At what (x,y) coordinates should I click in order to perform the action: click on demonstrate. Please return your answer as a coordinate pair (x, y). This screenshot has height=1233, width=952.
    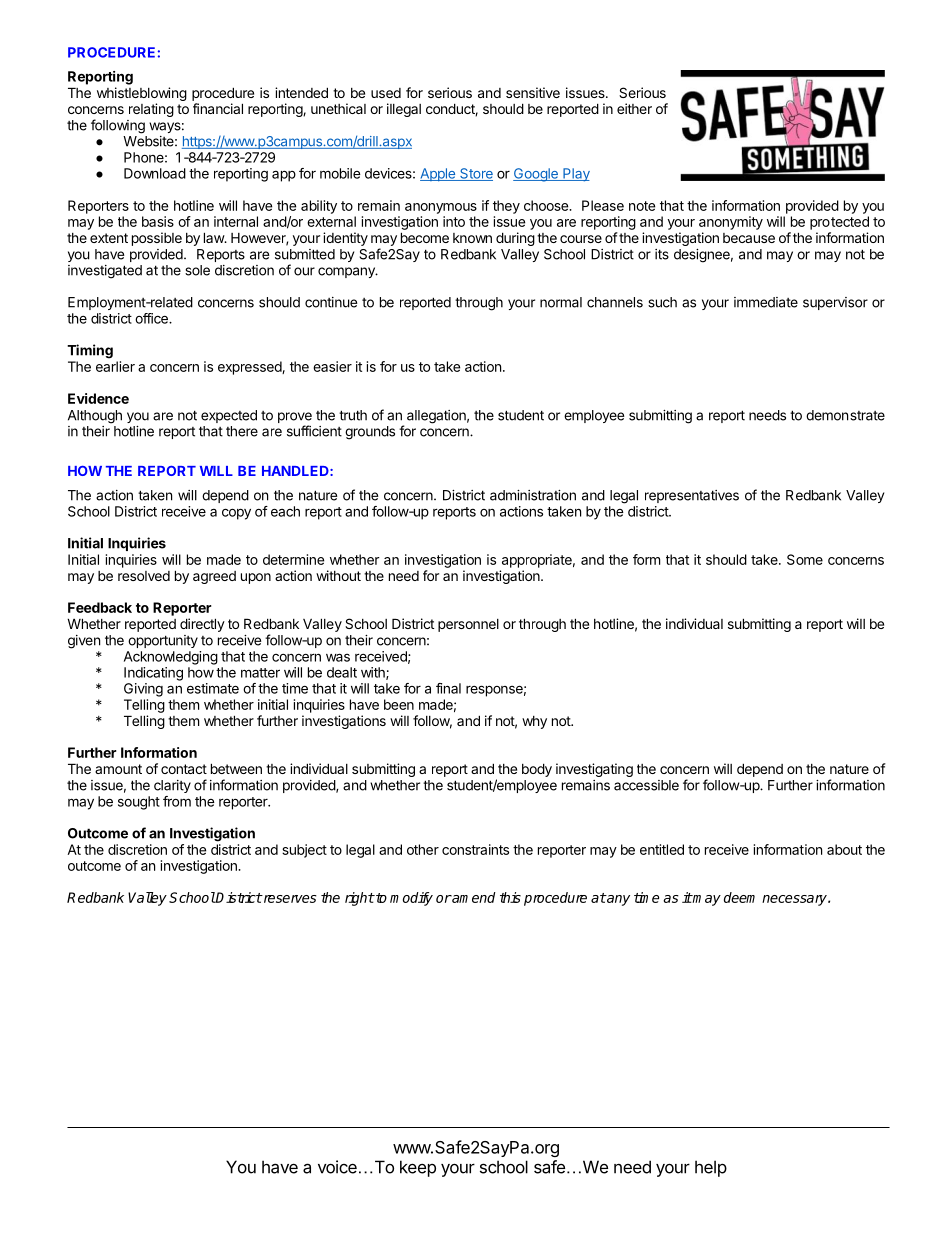
    Looking at the image, I should click on (845, 415).
